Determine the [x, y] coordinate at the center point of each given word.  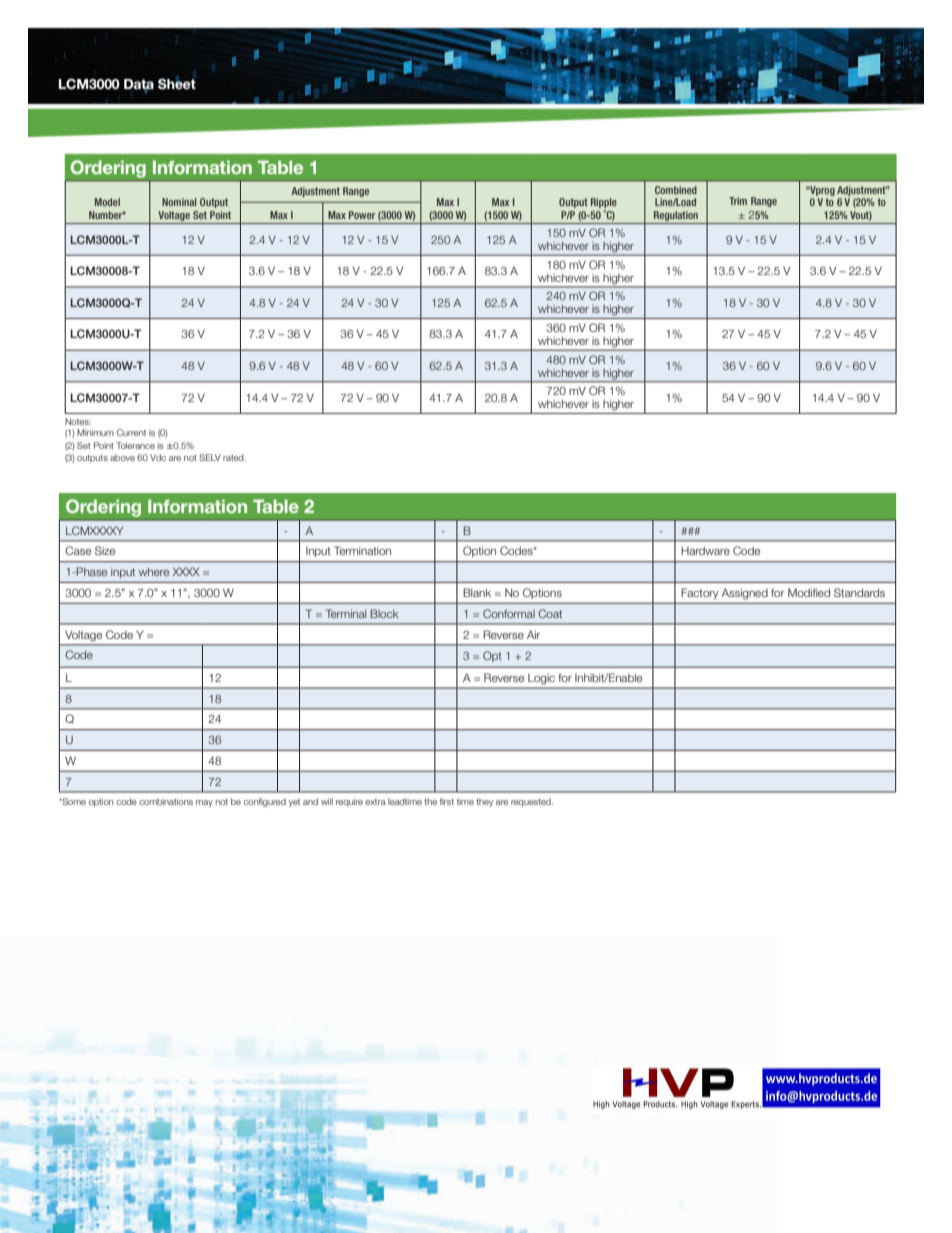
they [484, 802]
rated [234, 457]
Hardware [705, 550]
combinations [166, 801]
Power [362, 215]
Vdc [158, 457]
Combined [676, 190]
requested [532, 802]
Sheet [177, 83]
